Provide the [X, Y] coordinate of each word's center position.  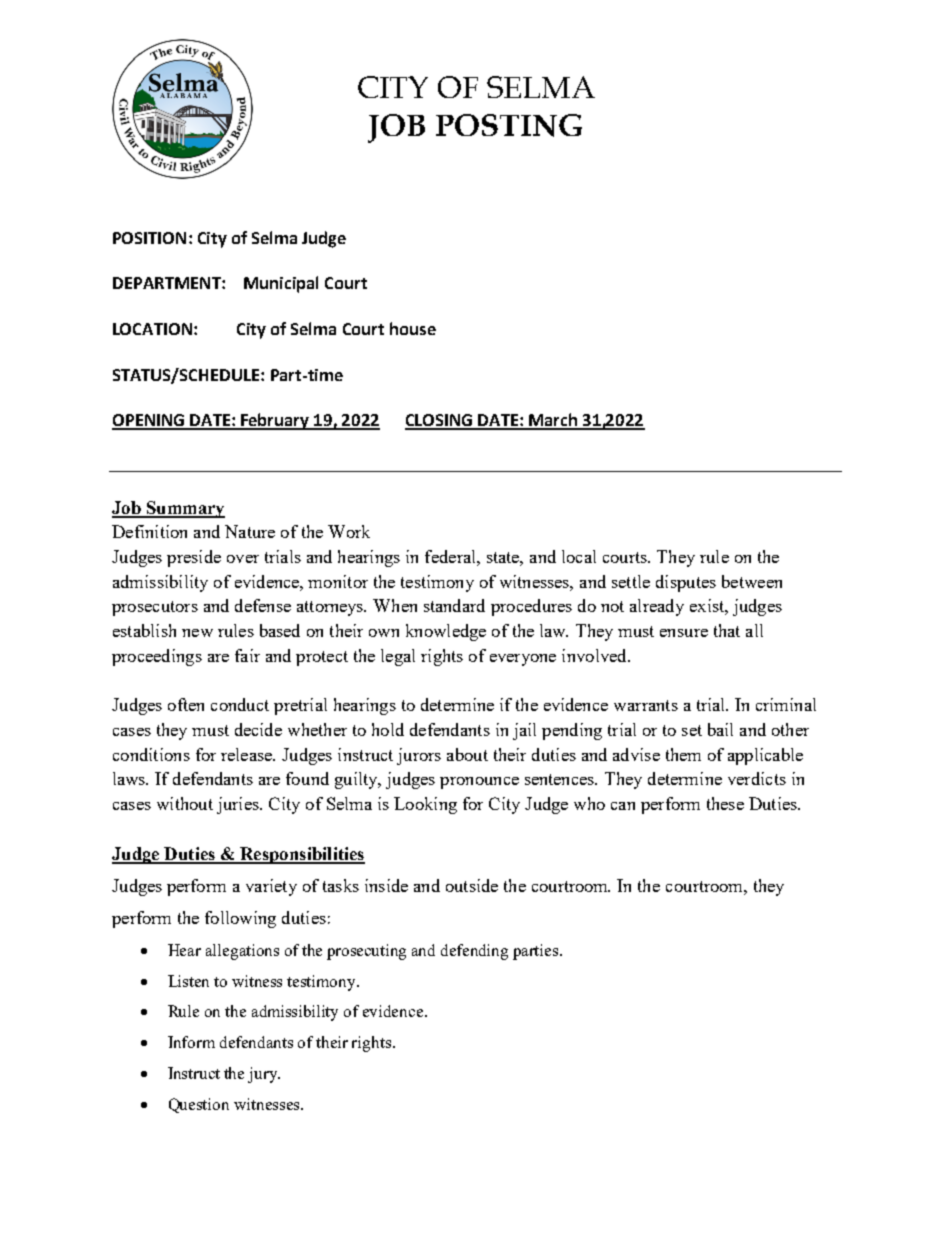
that [727, 630]
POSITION [149, 238]
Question [199, 1105]
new [197, 633]
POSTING [509, 125]
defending [474, 952]
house [413, 328]
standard [454, 605]
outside [472, 885]
